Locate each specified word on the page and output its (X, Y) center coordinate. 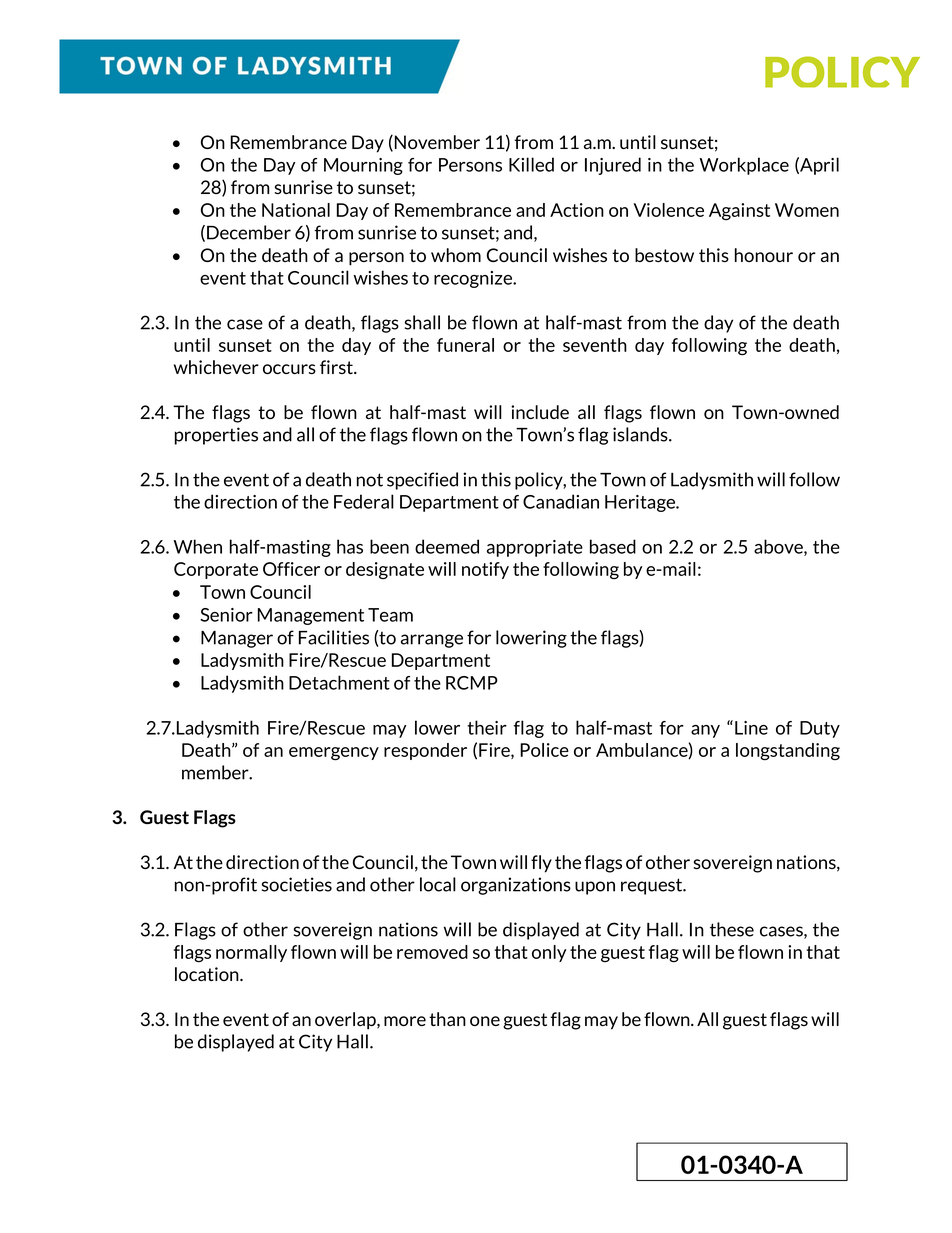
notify (485, 570)
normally (251, 953)
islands (641, 434)
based (613, 546)
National (296, 210)
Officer (291, 569)
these (732, 929)
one (485, 1021)
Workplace (744, 166)
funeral (465, 345)
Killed (531, 164)
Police (544, 750)
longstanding (788, 752)
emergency (334, 754)
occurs (289, 369)
